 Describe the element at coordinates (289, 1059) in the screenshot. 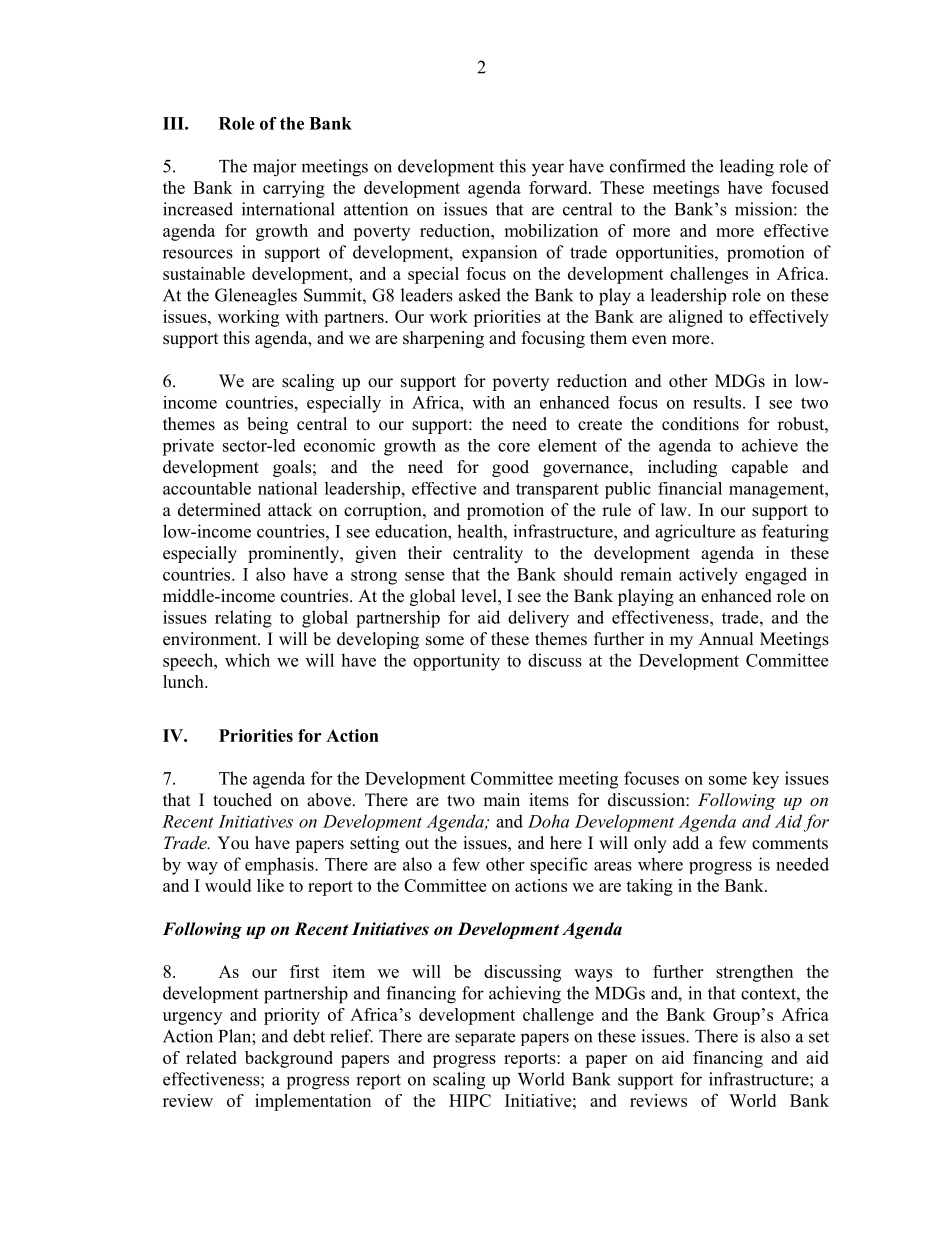

I see `background` at that location.
